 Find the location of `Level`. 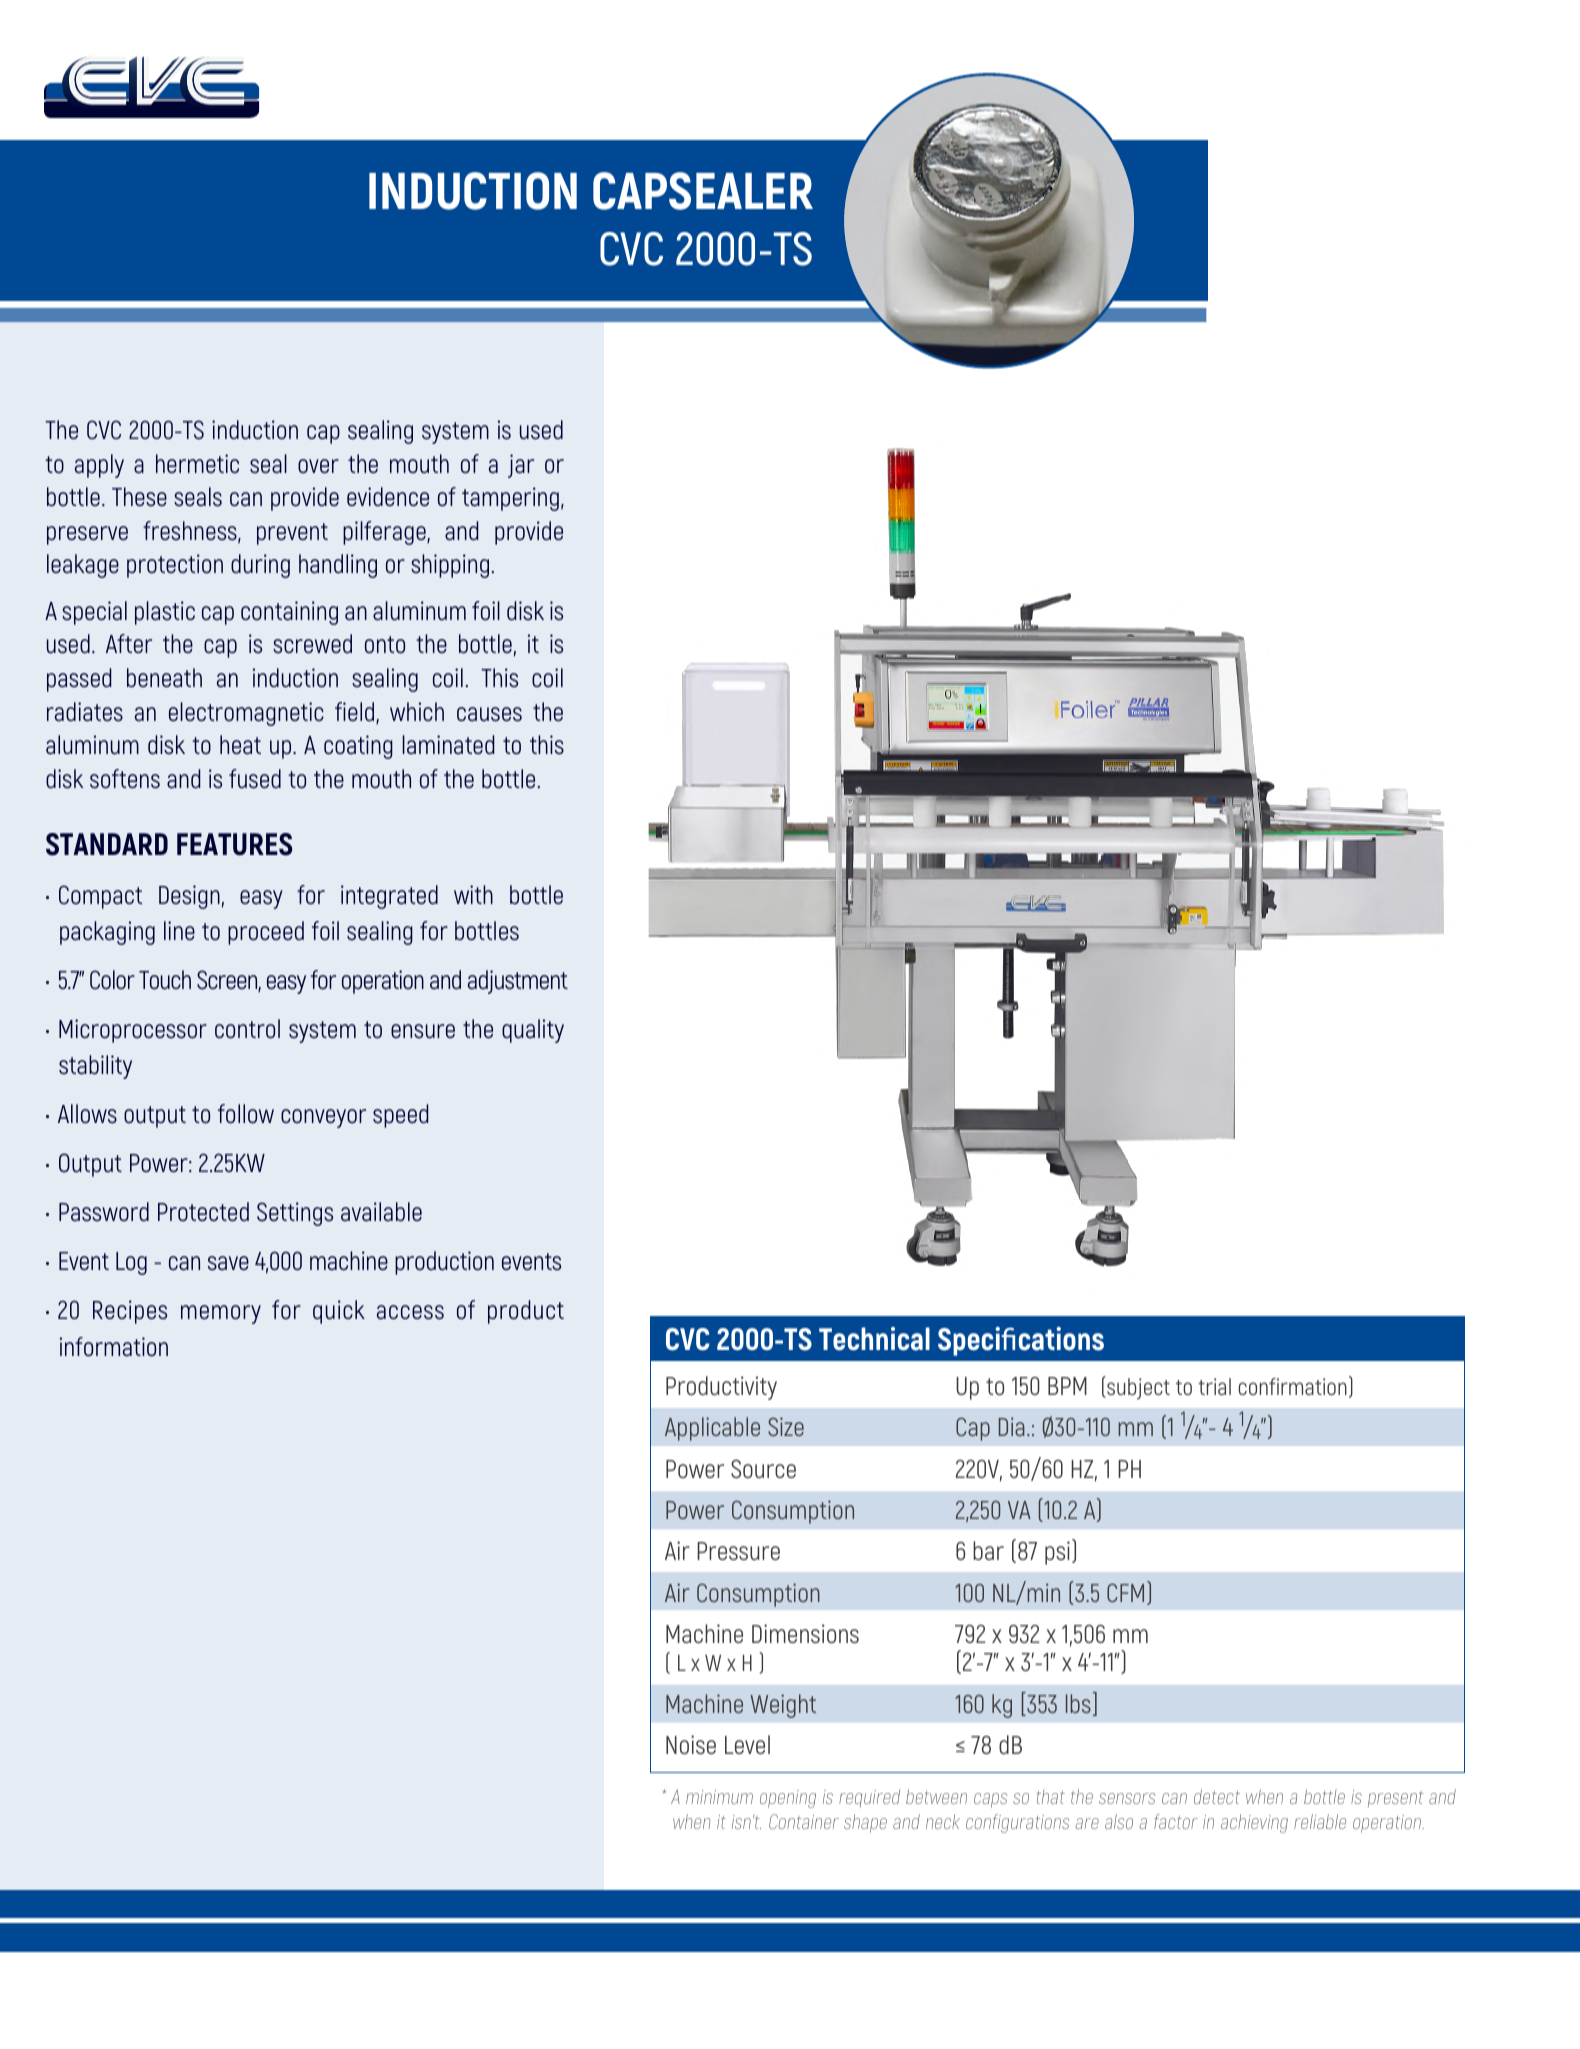

Level is located at coordinates (747, 1744).
